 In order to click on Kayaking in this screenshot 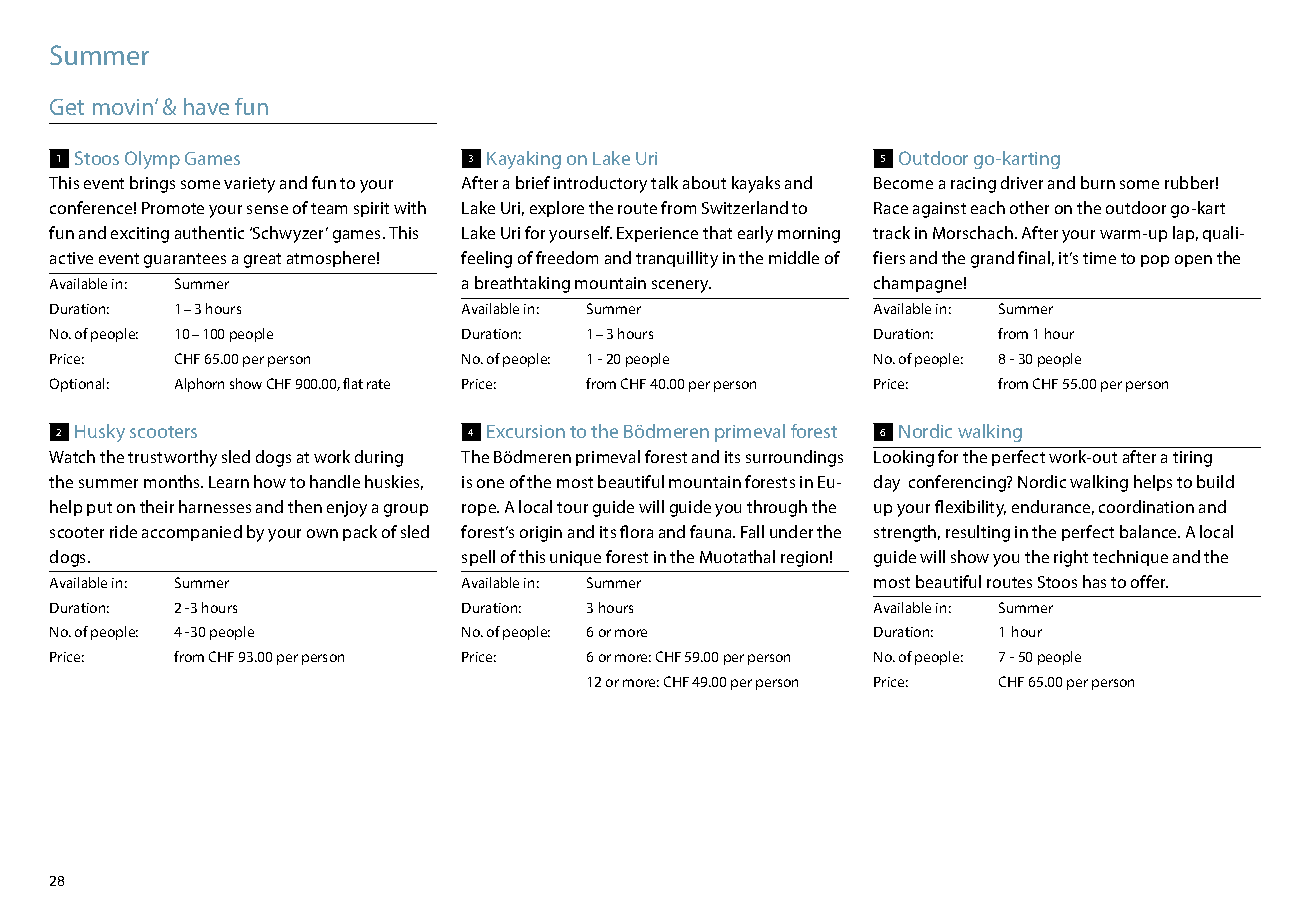, I will do `click(524, 160)`.
